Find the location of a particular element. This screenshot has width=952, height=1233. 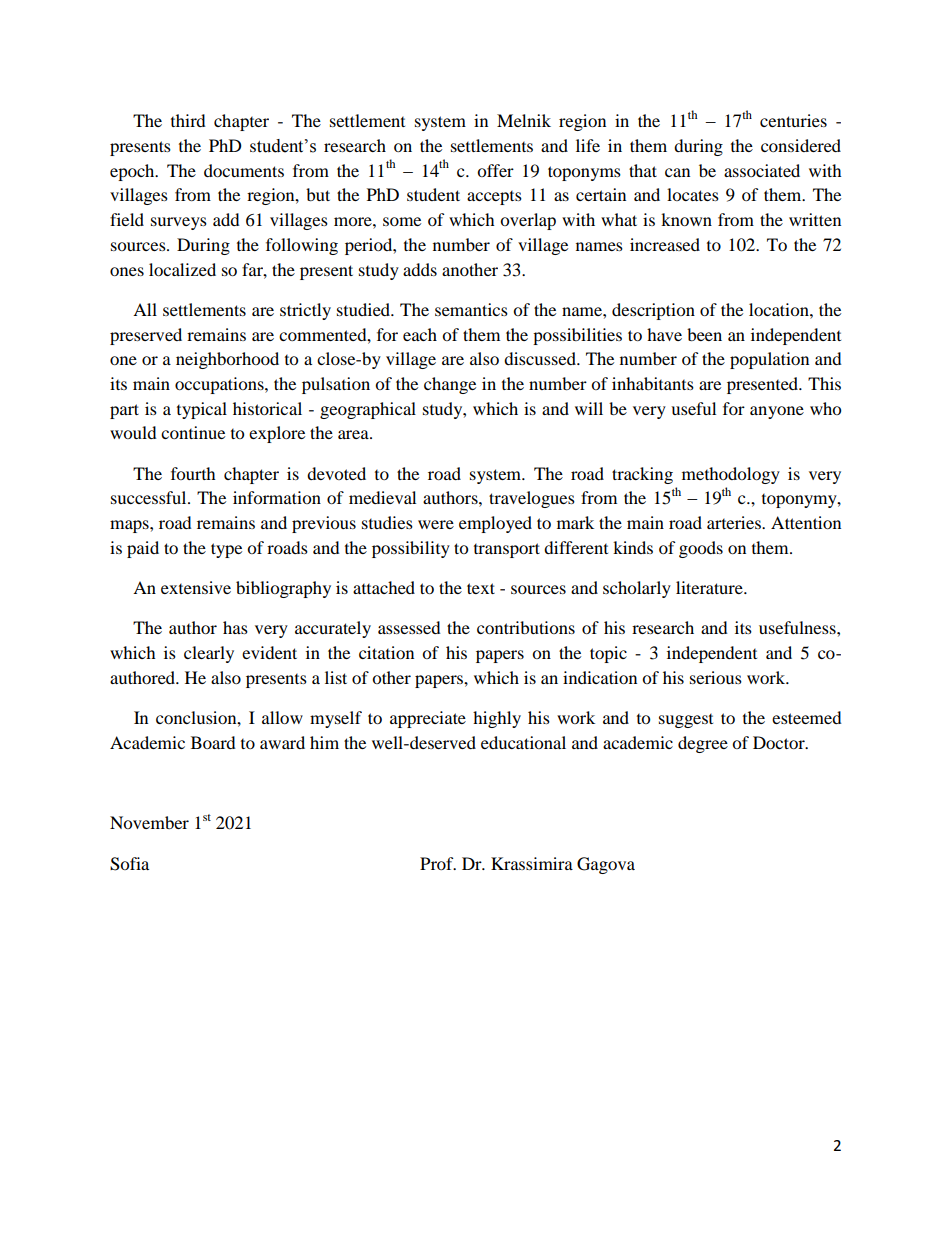

third is located at coordinates (188, 120).
